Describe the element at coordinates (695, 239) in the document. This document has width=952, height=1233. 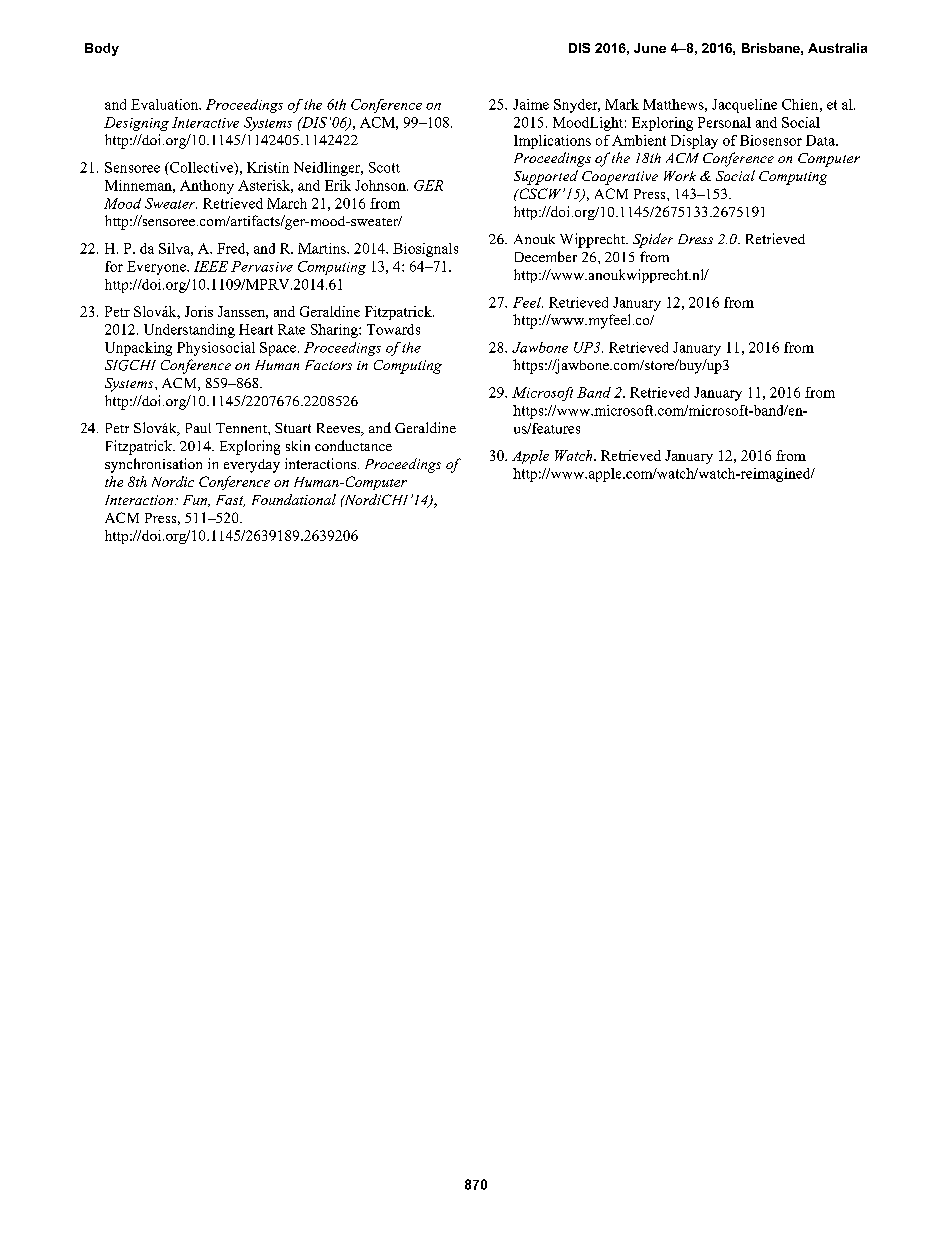
I see `Dress` at that location.
